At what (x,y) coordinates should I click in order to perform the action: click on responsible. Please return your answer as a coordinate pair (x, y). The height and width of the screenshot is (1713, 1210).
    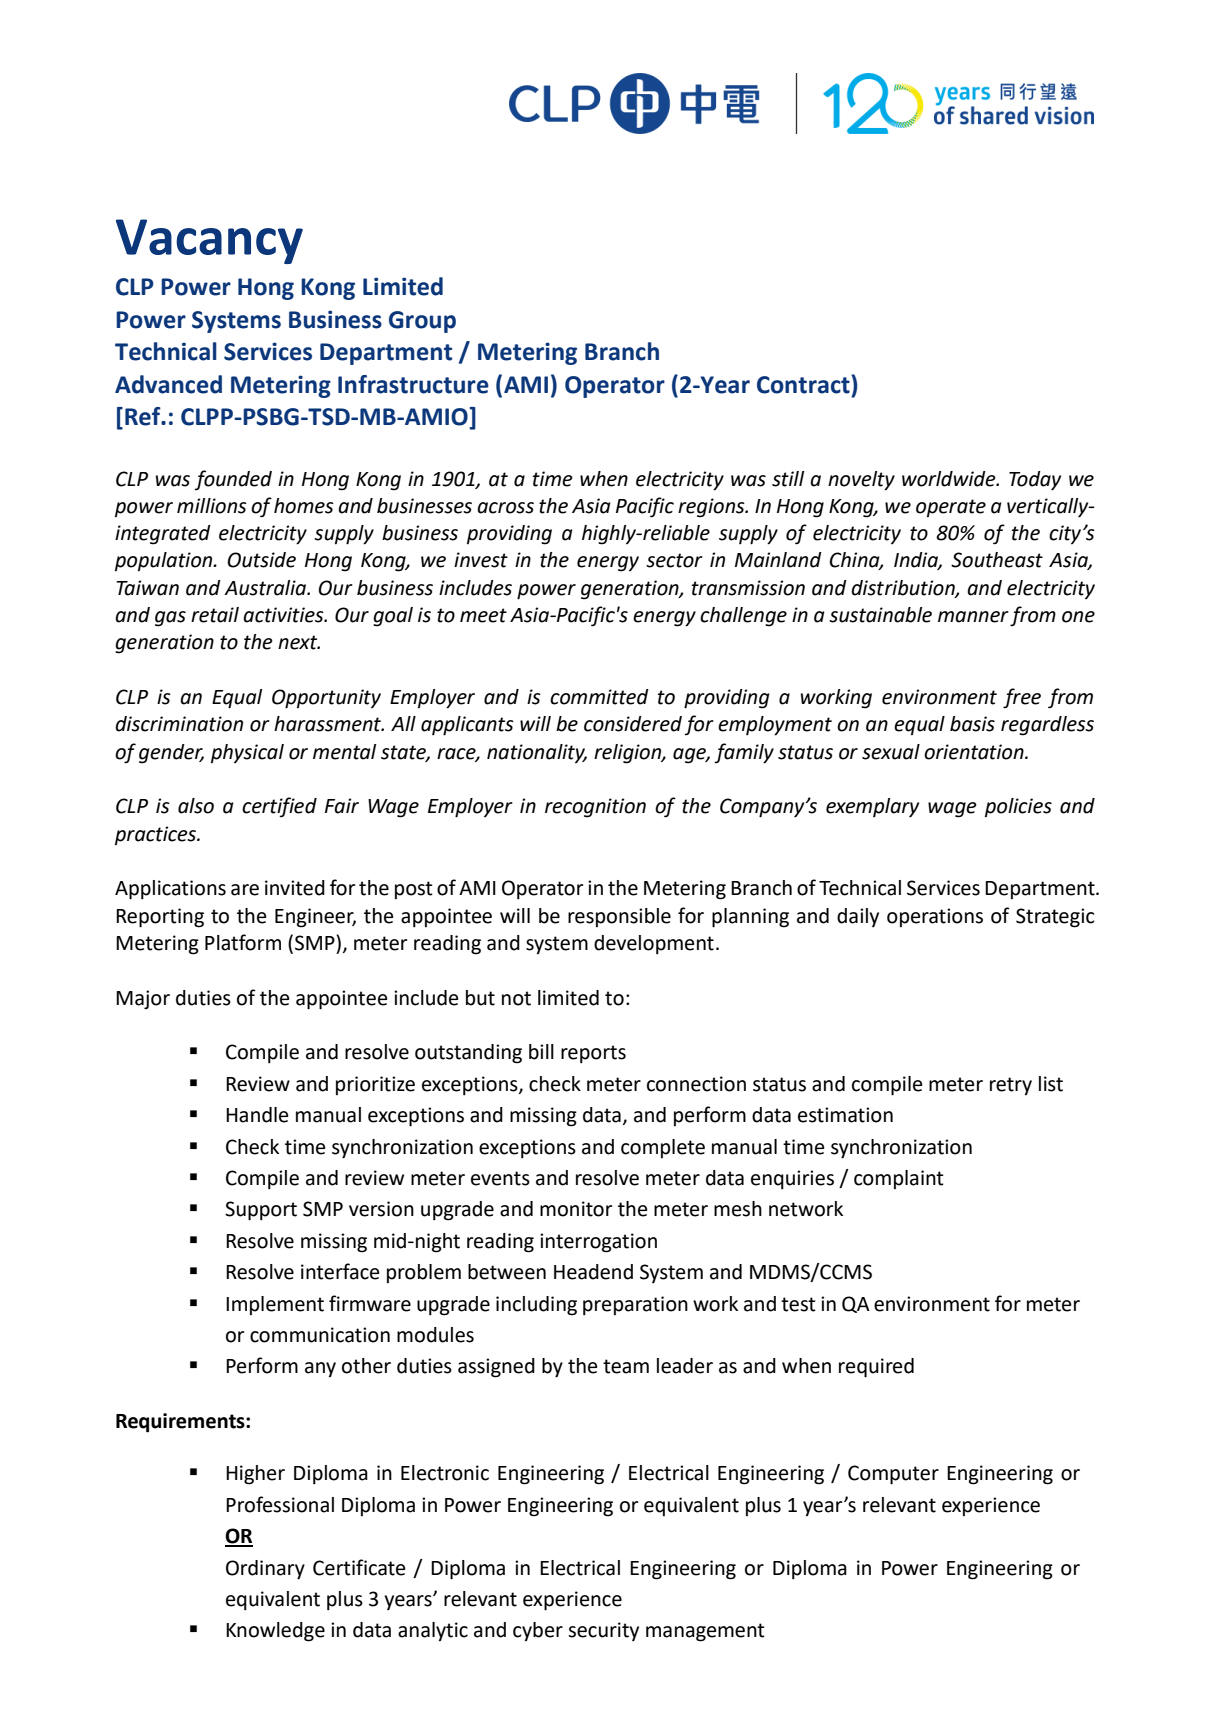
    Looking at the image, I should click on (619, 917).
